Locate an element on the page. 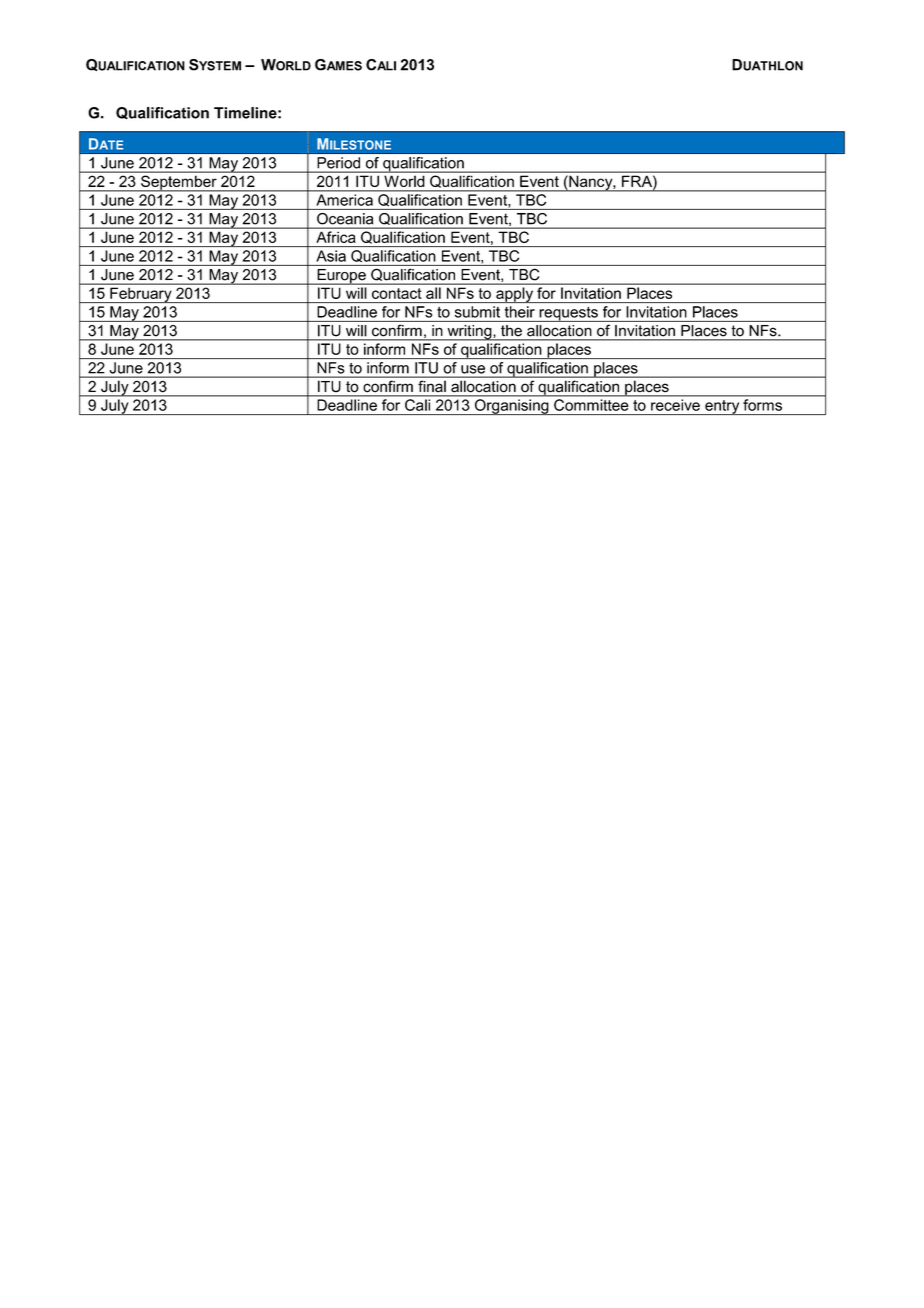  September is located at coordinates (179, 183).
